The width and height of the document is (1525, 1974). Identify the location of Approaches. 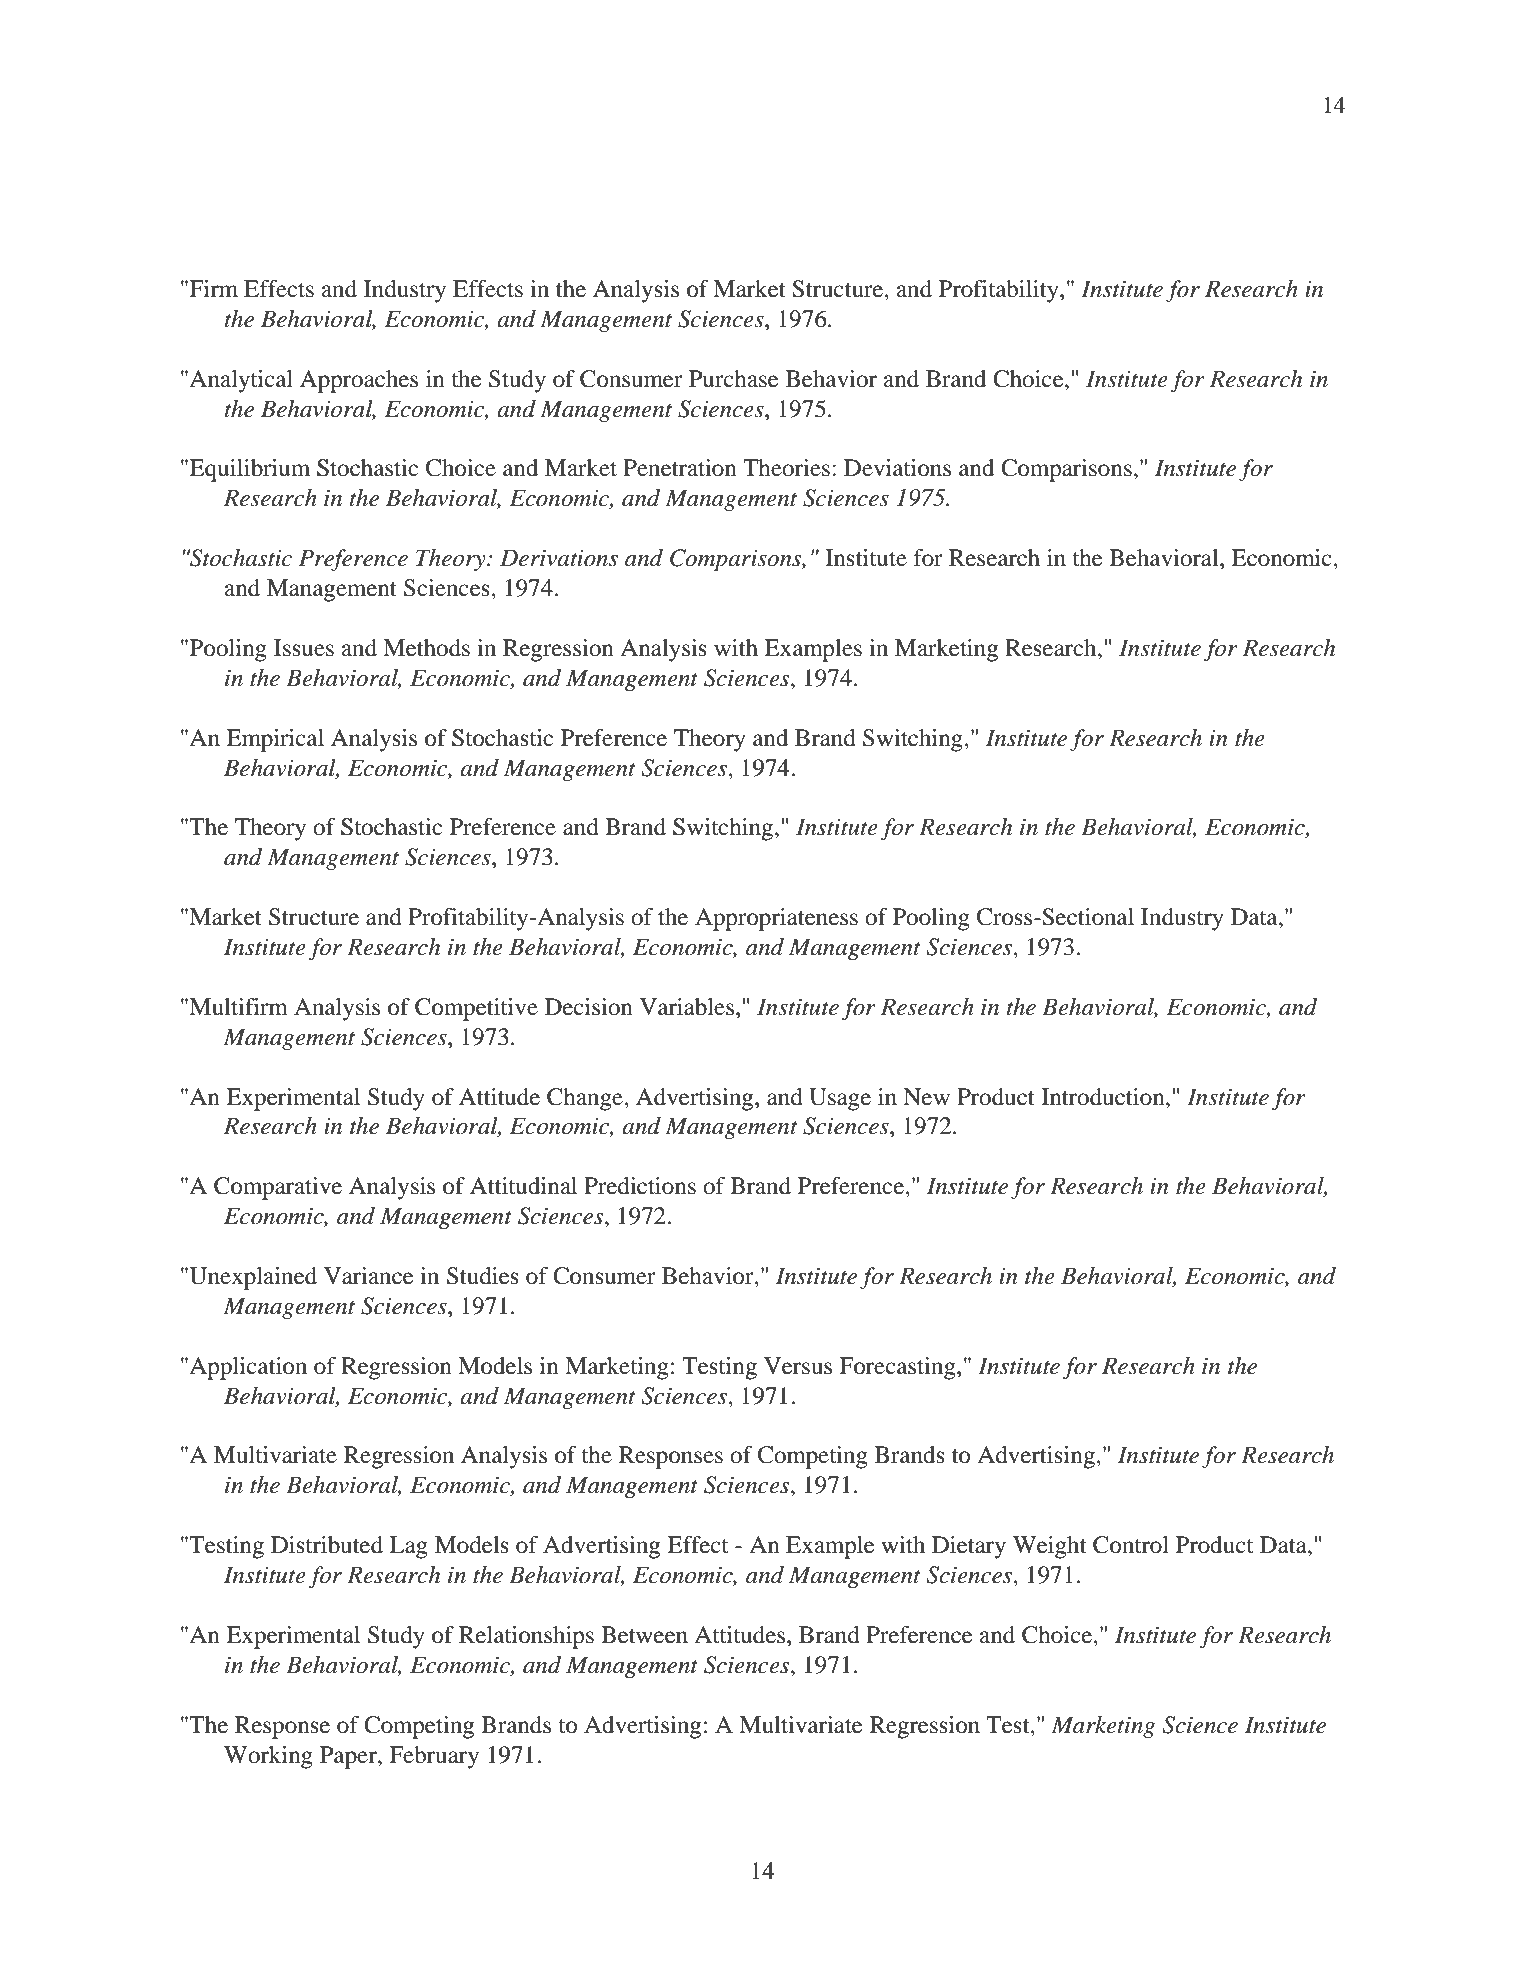
(359, 381).
